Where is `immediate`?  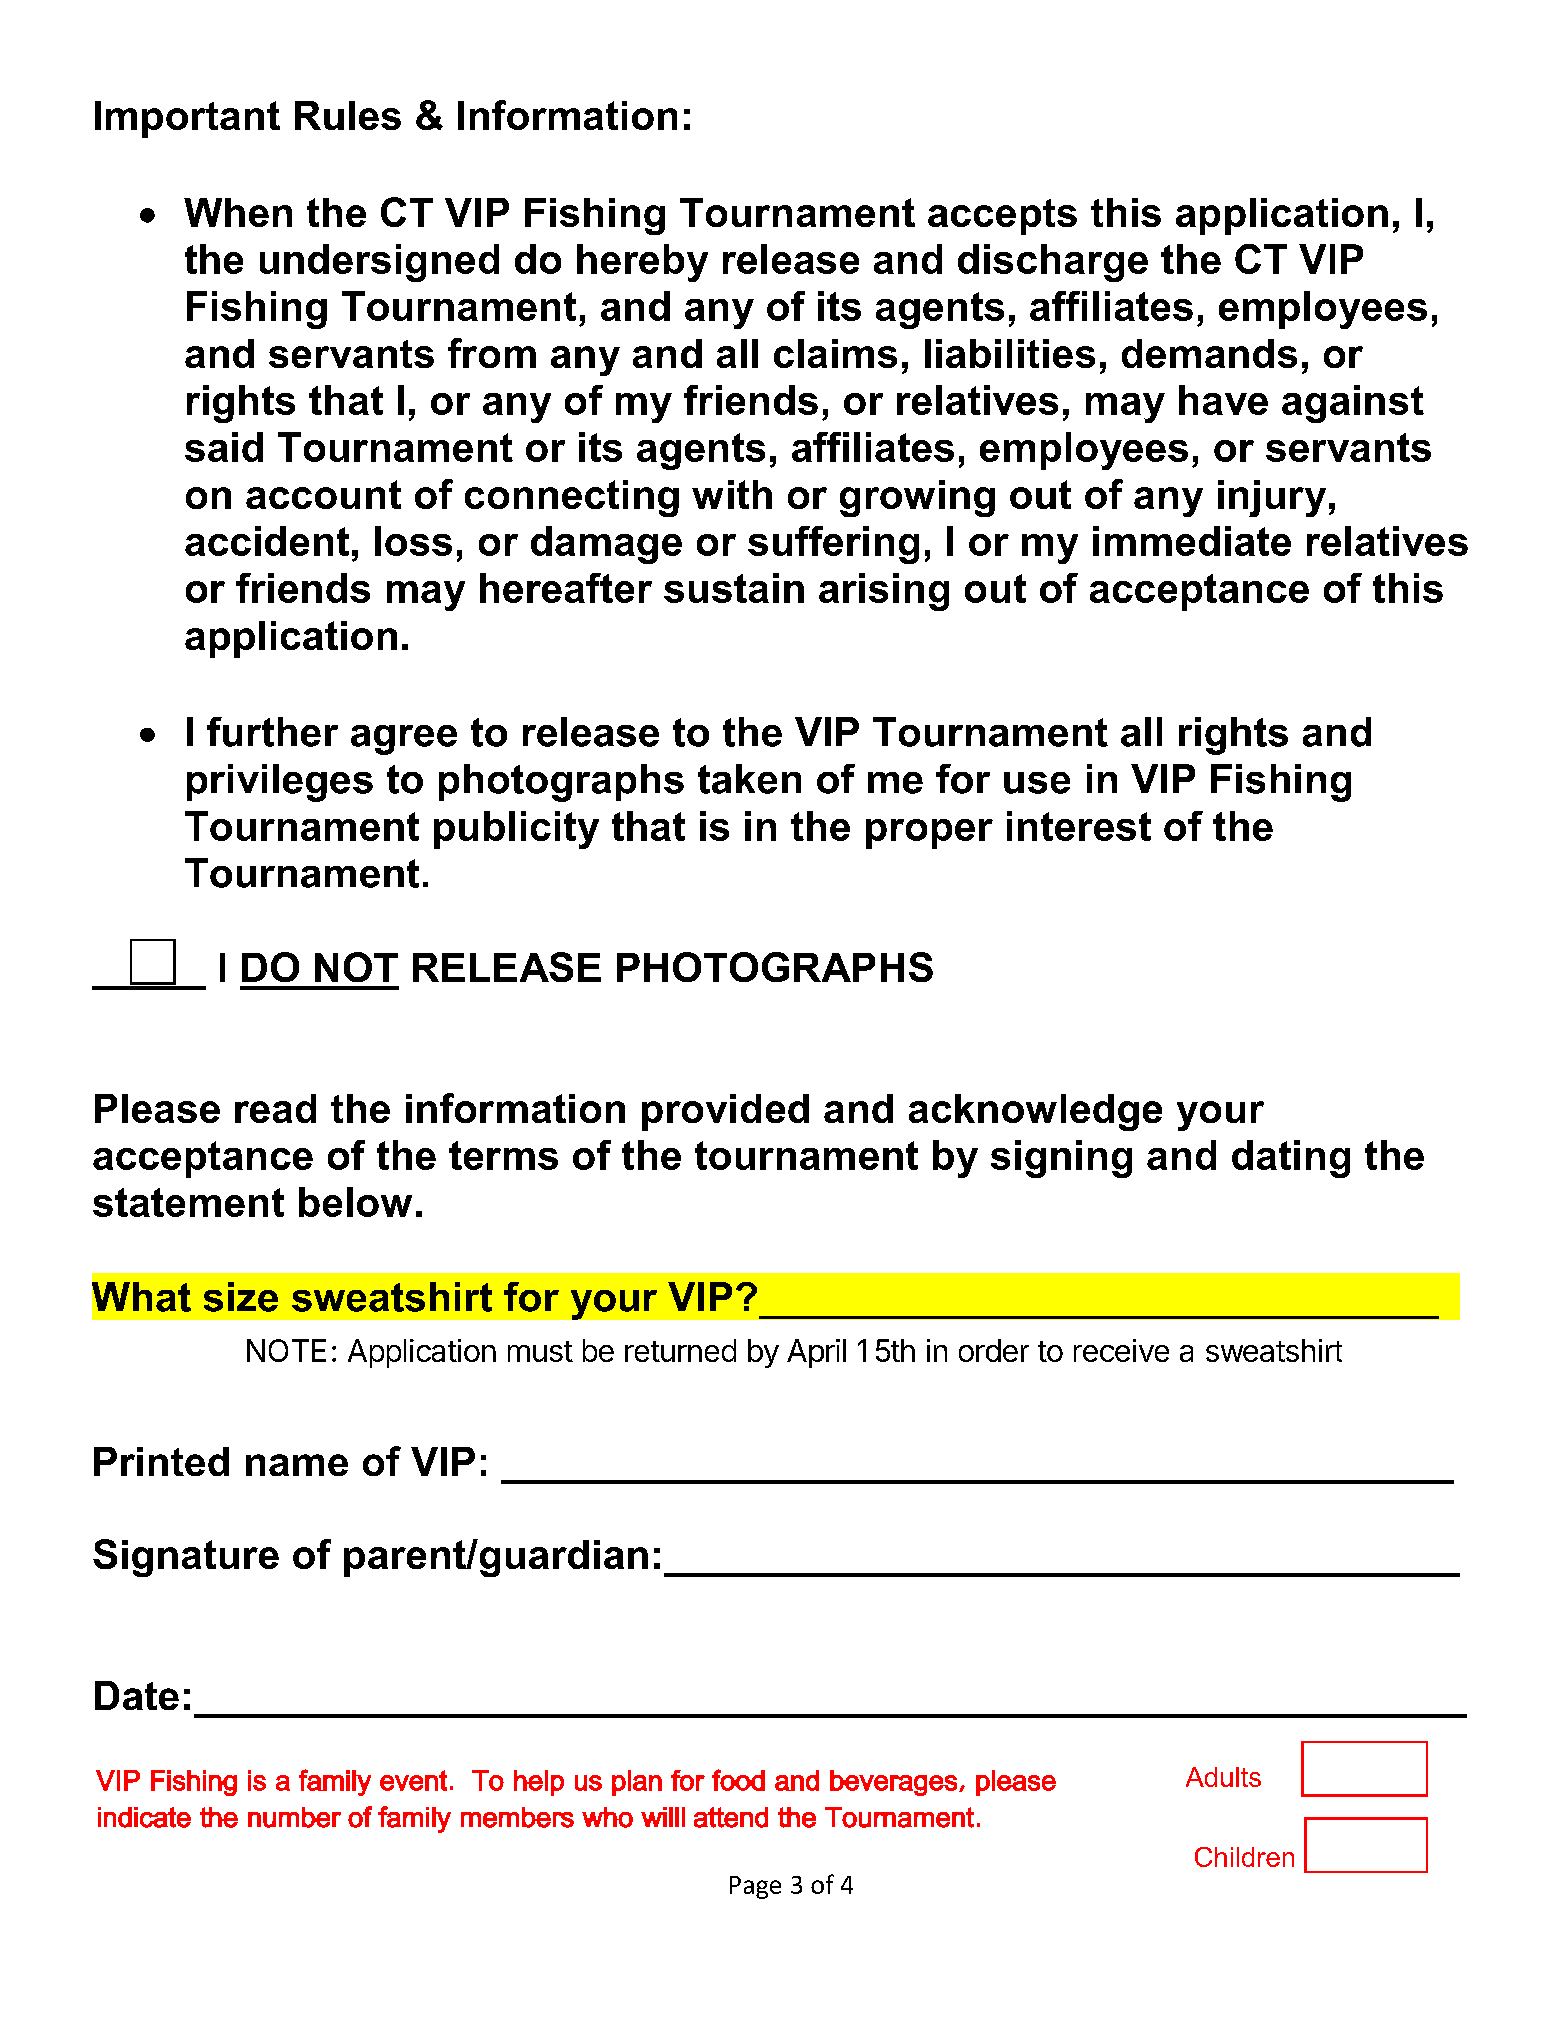
immediate is located at coordinates (1192, 541).
